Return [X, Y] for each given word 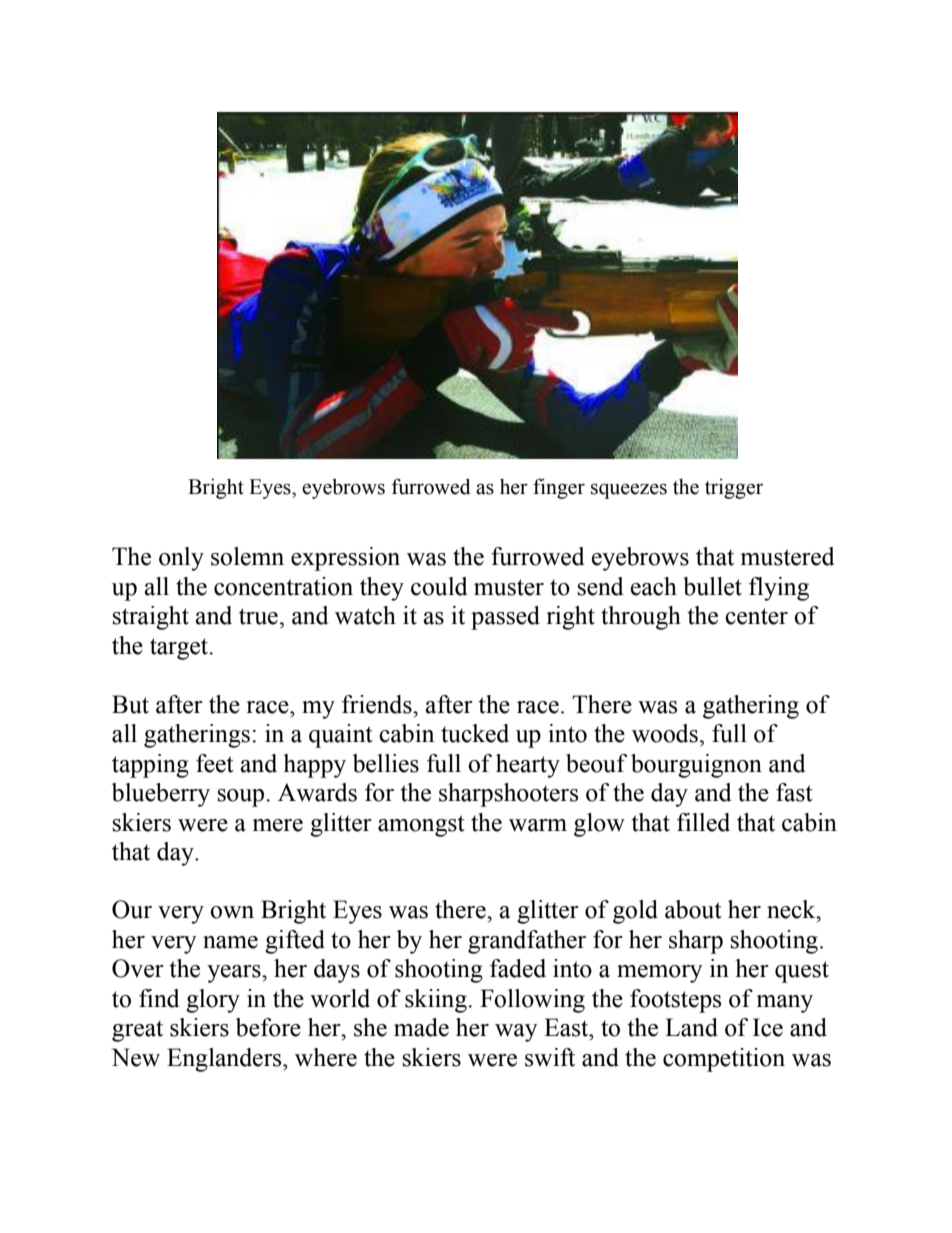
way [516, 1033]
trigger [734, 488]
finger [559, 488]
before [268, 1027]
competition [724, 1060]
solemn [247, 556]
